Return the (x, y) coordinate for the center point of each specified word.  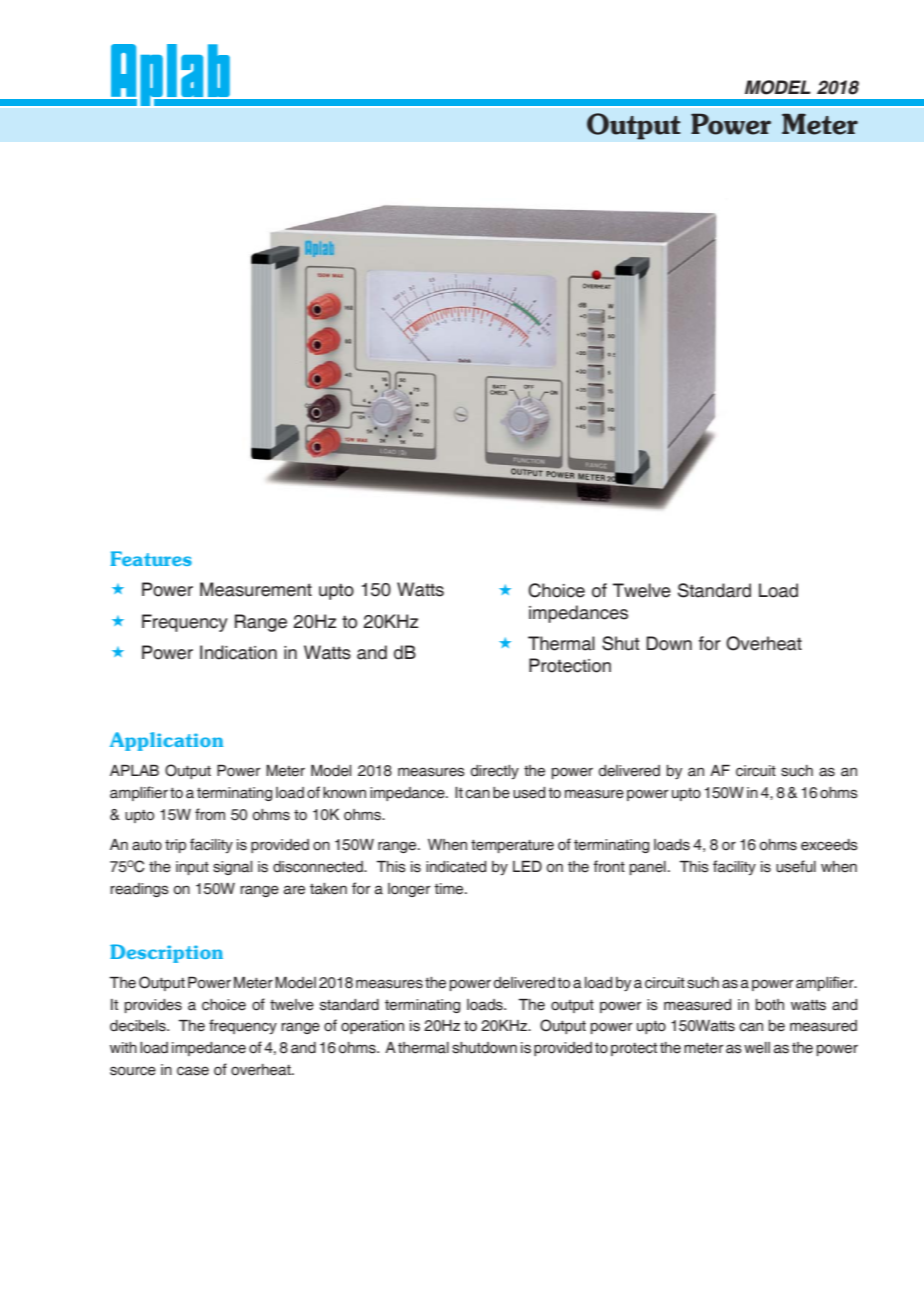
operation (372, 1027)
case (193, 1071)
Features (151, 558)
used (529, 793)
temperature (512, 846)
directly (494, 772)
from (210, 814)
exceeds (829, 845)
